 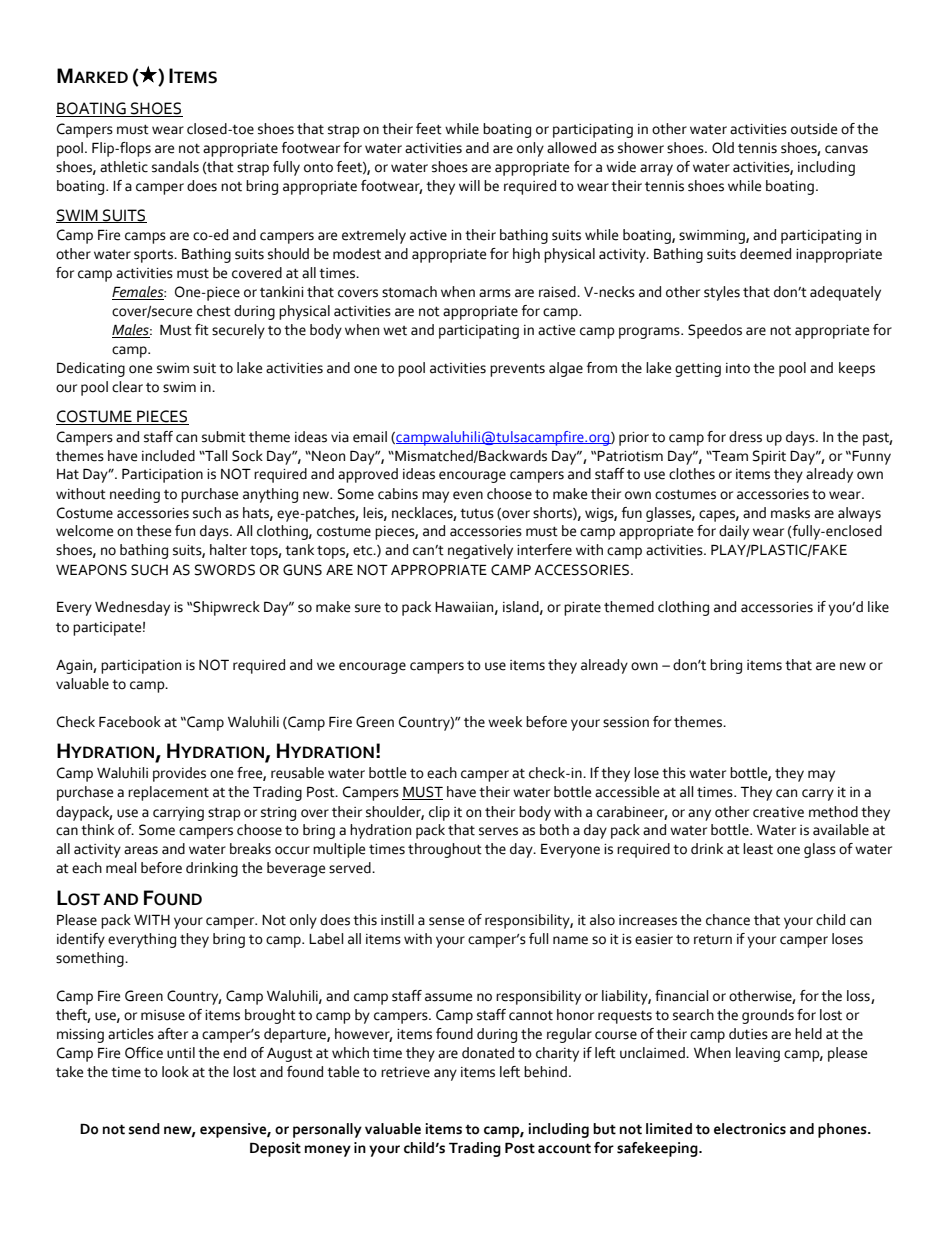 I want to click on electronics, so click(x=750, y=1129).
